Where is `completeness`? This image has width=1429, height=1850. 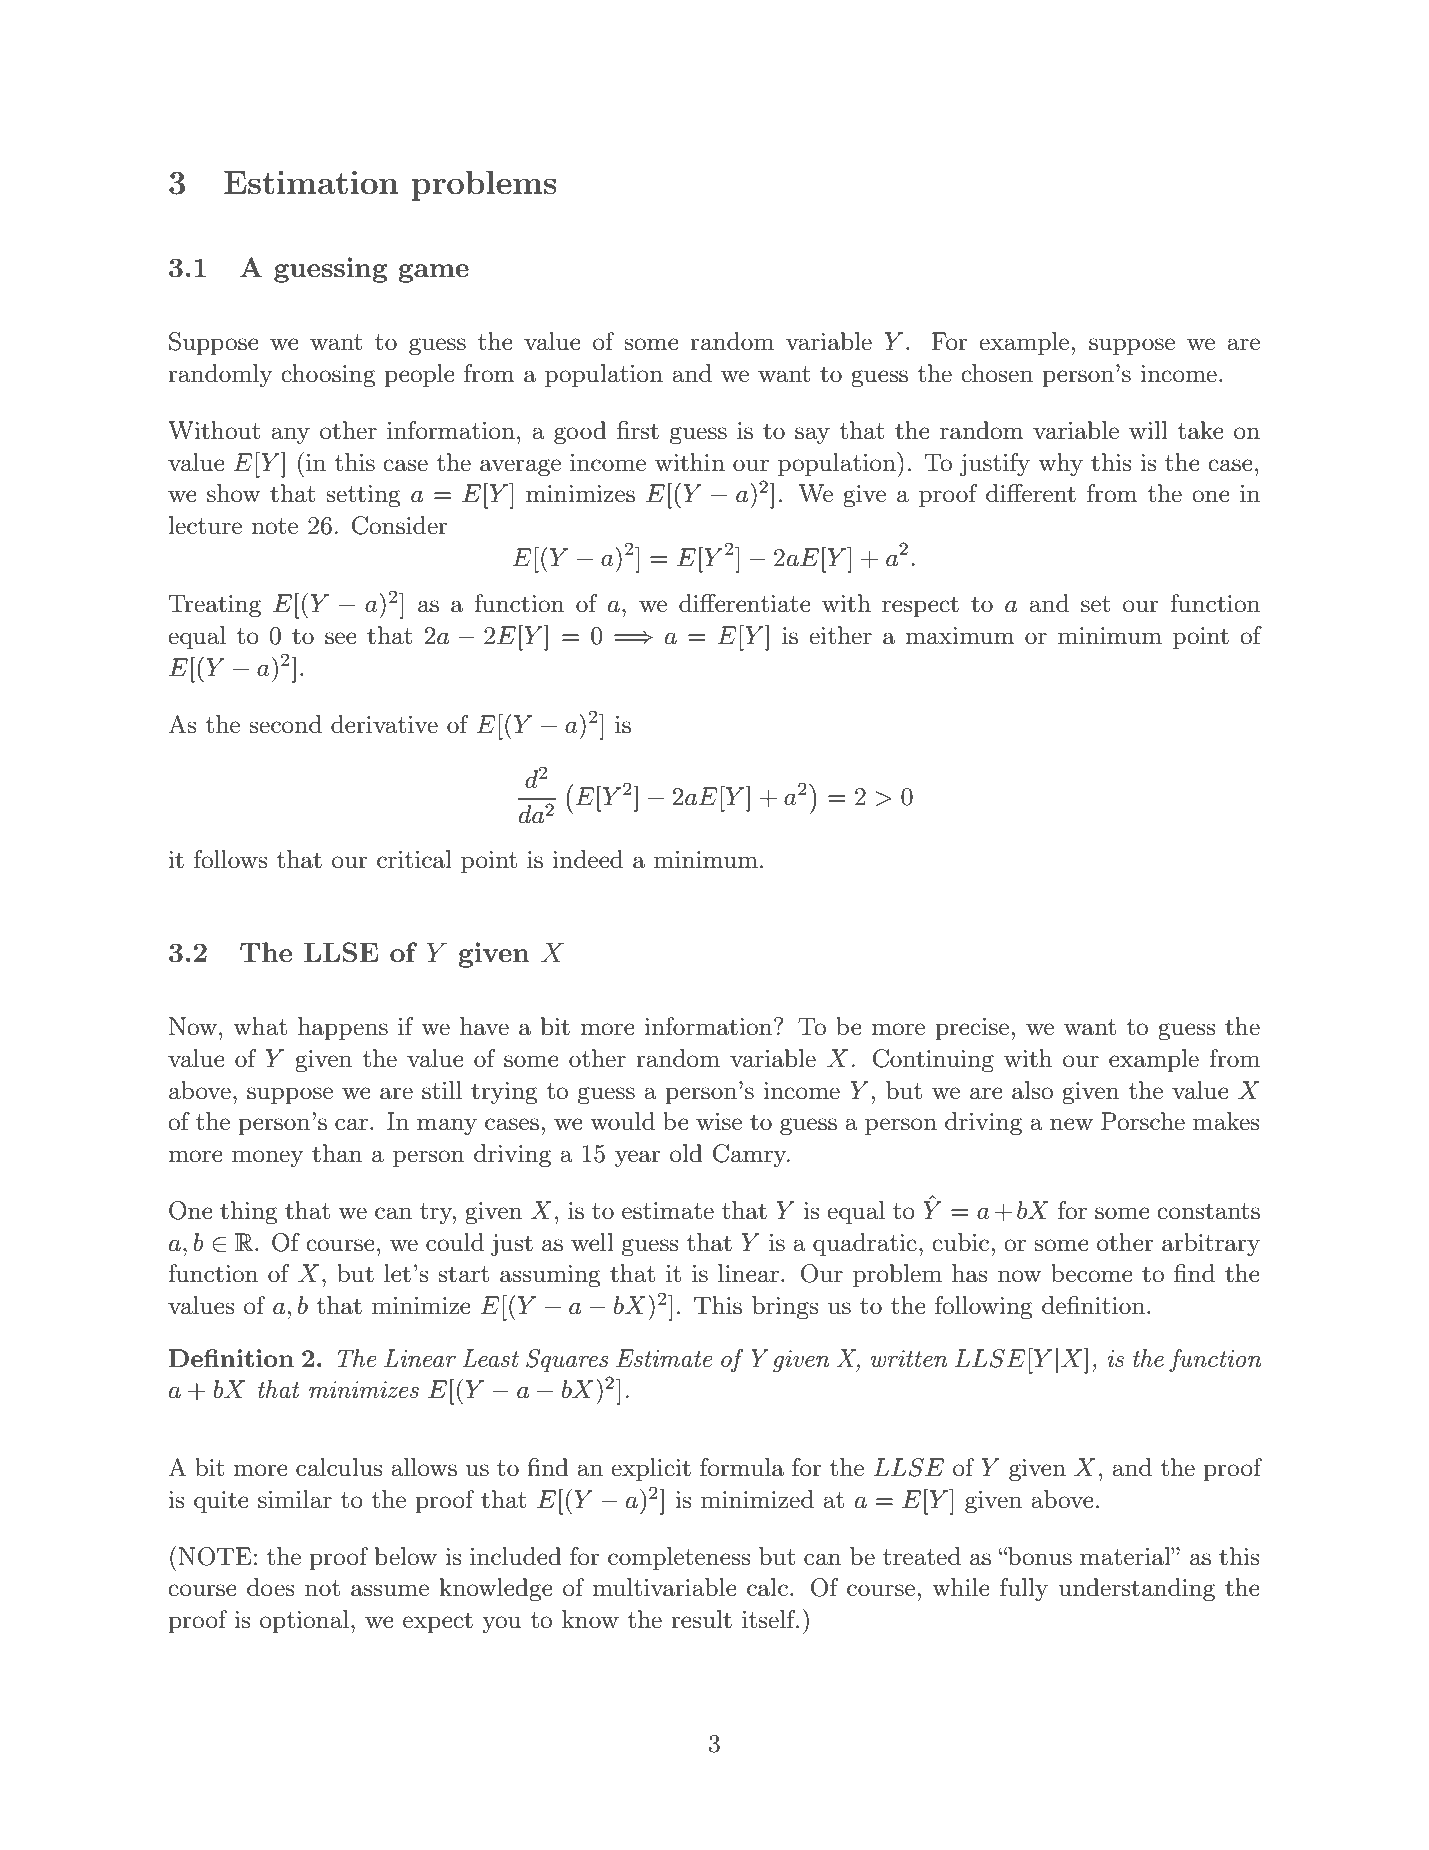
completeness is located at coordinates (679, 1558).
